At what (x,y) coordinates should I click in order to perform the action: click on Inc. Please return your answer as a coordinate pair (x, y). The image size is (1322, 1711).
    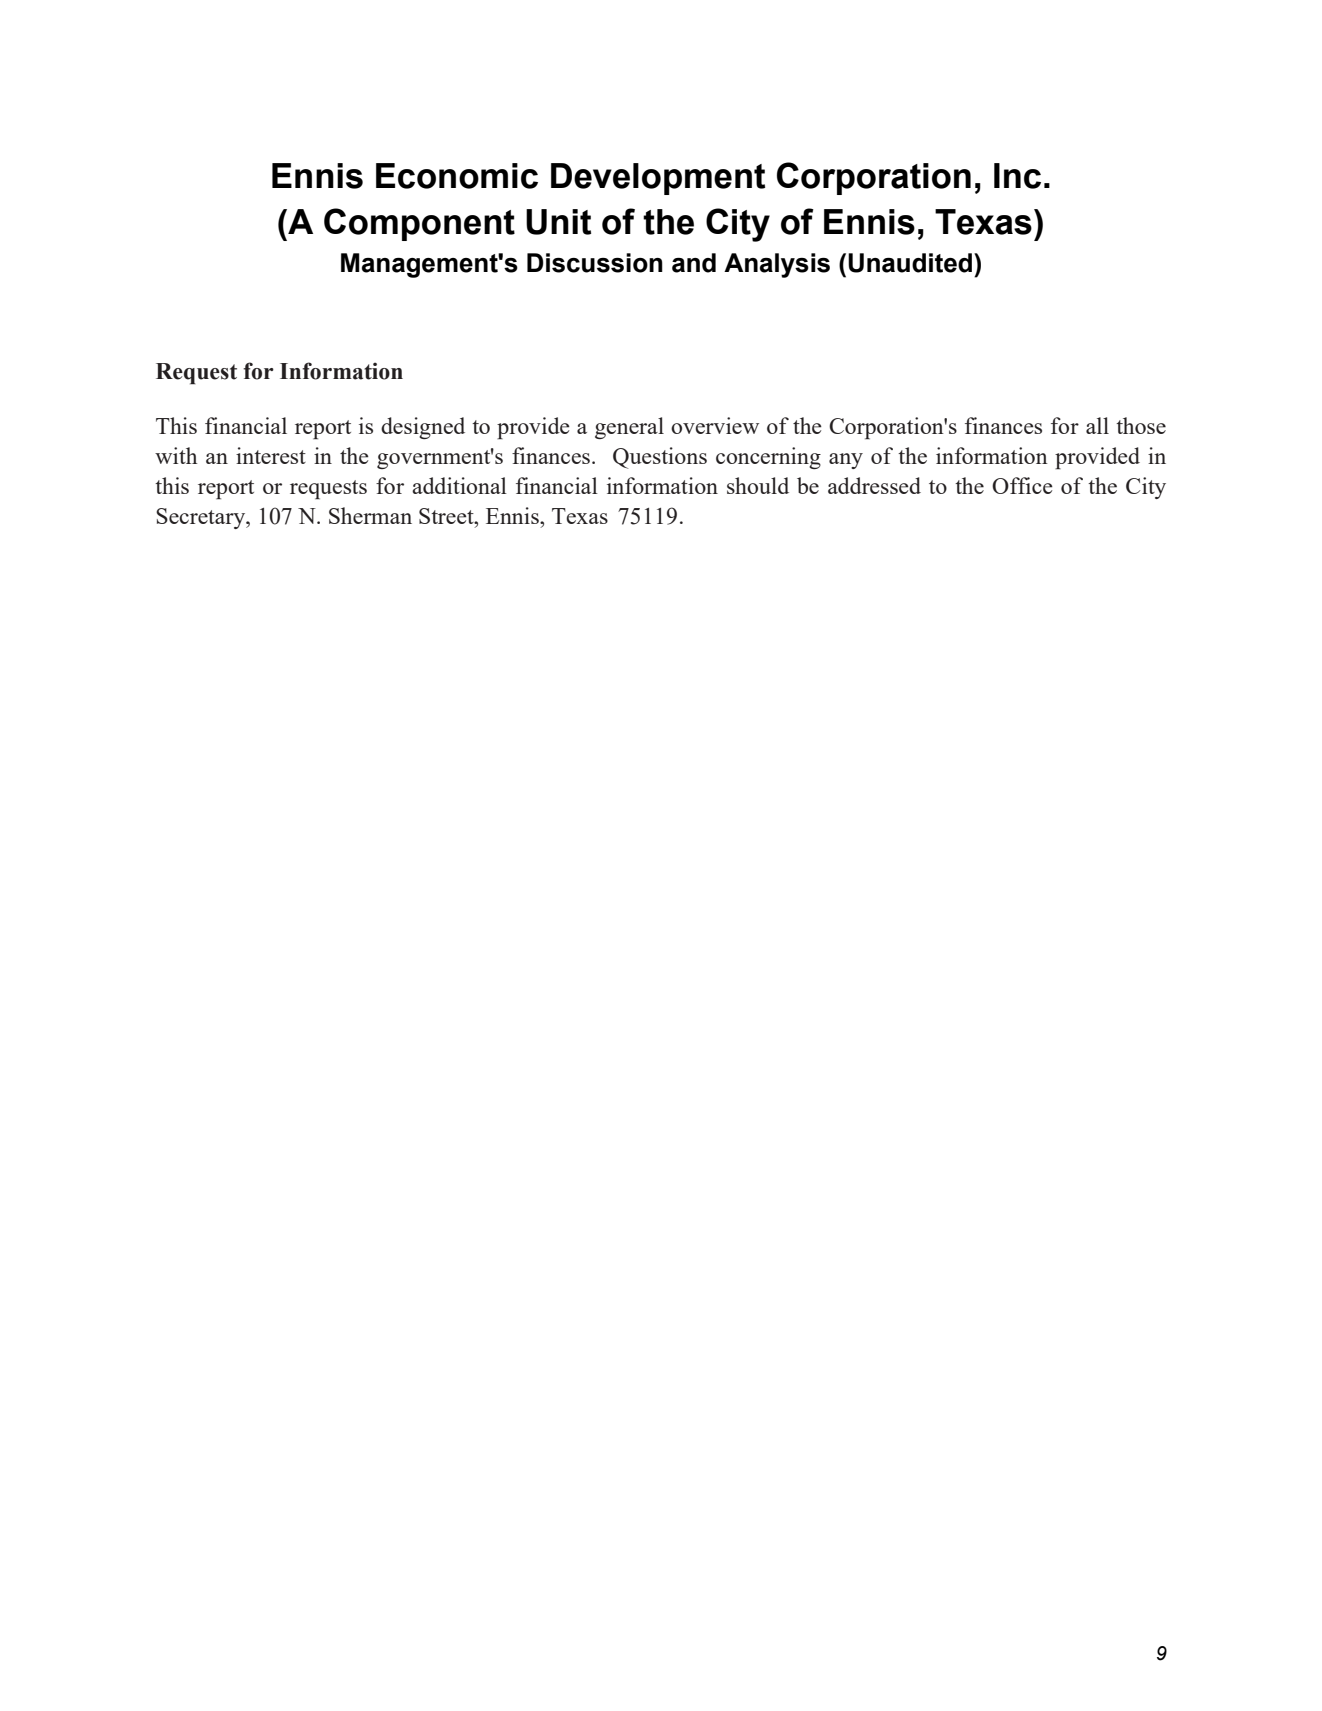
    Looking at the image, I should click on (1017, 176).
